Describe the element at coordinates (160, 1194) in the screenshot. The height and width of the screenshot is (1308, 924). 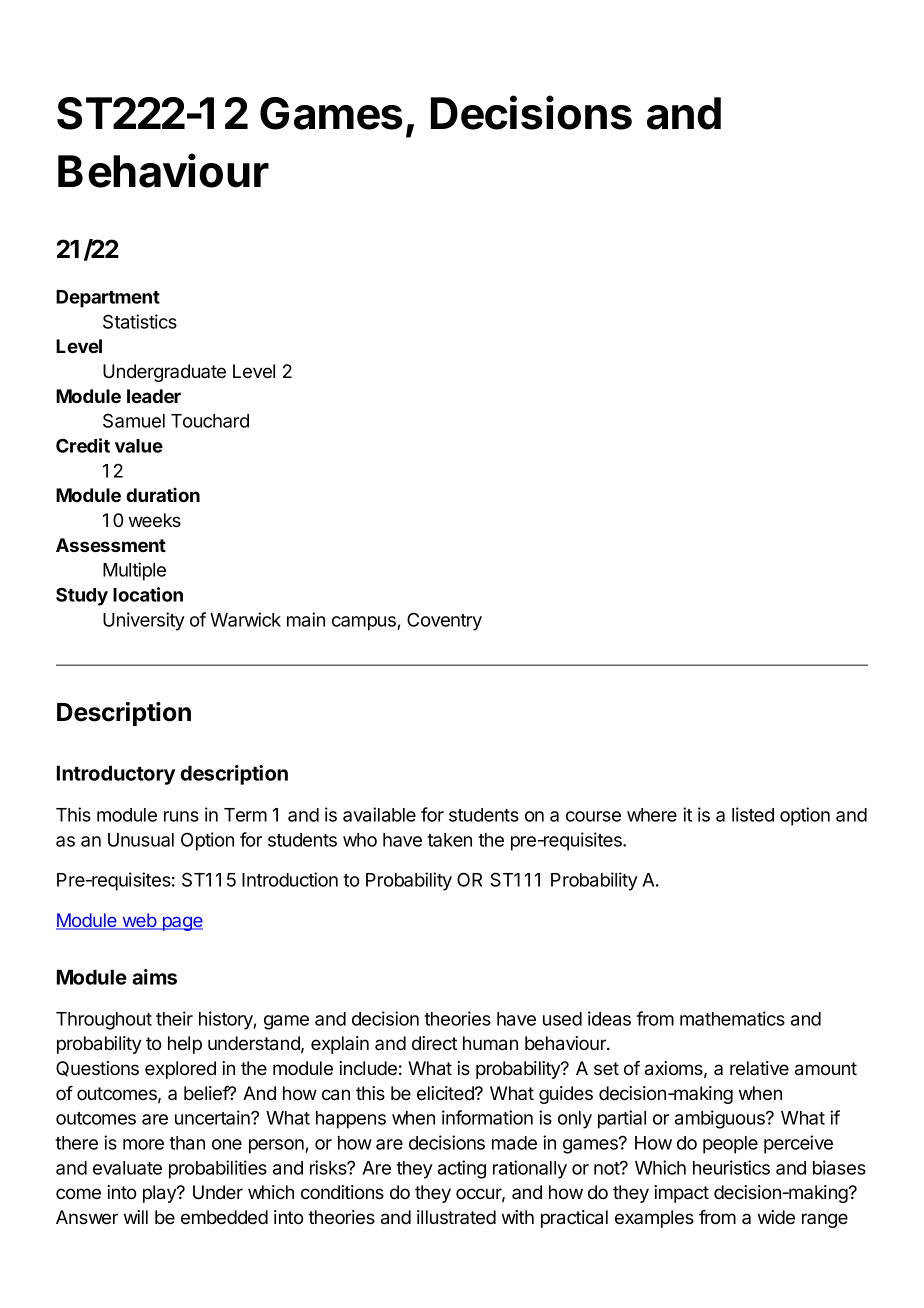
I see `play` at that location.
